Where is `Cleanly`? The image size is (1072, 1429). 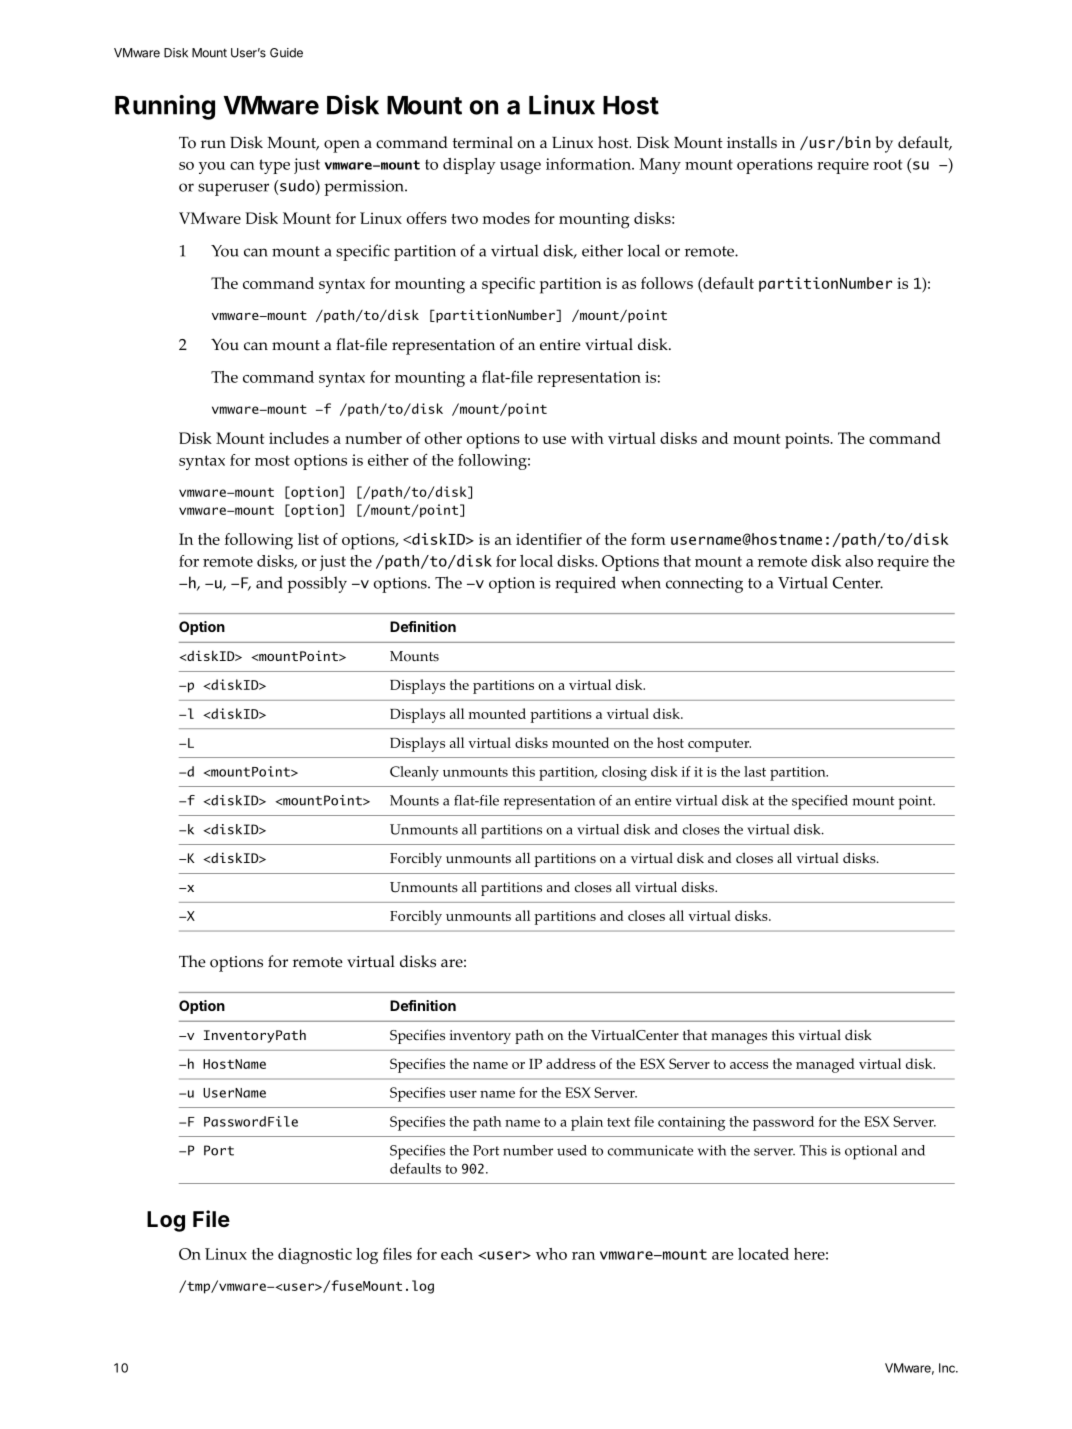
Cleanly is located at coordinates (414, 773).
